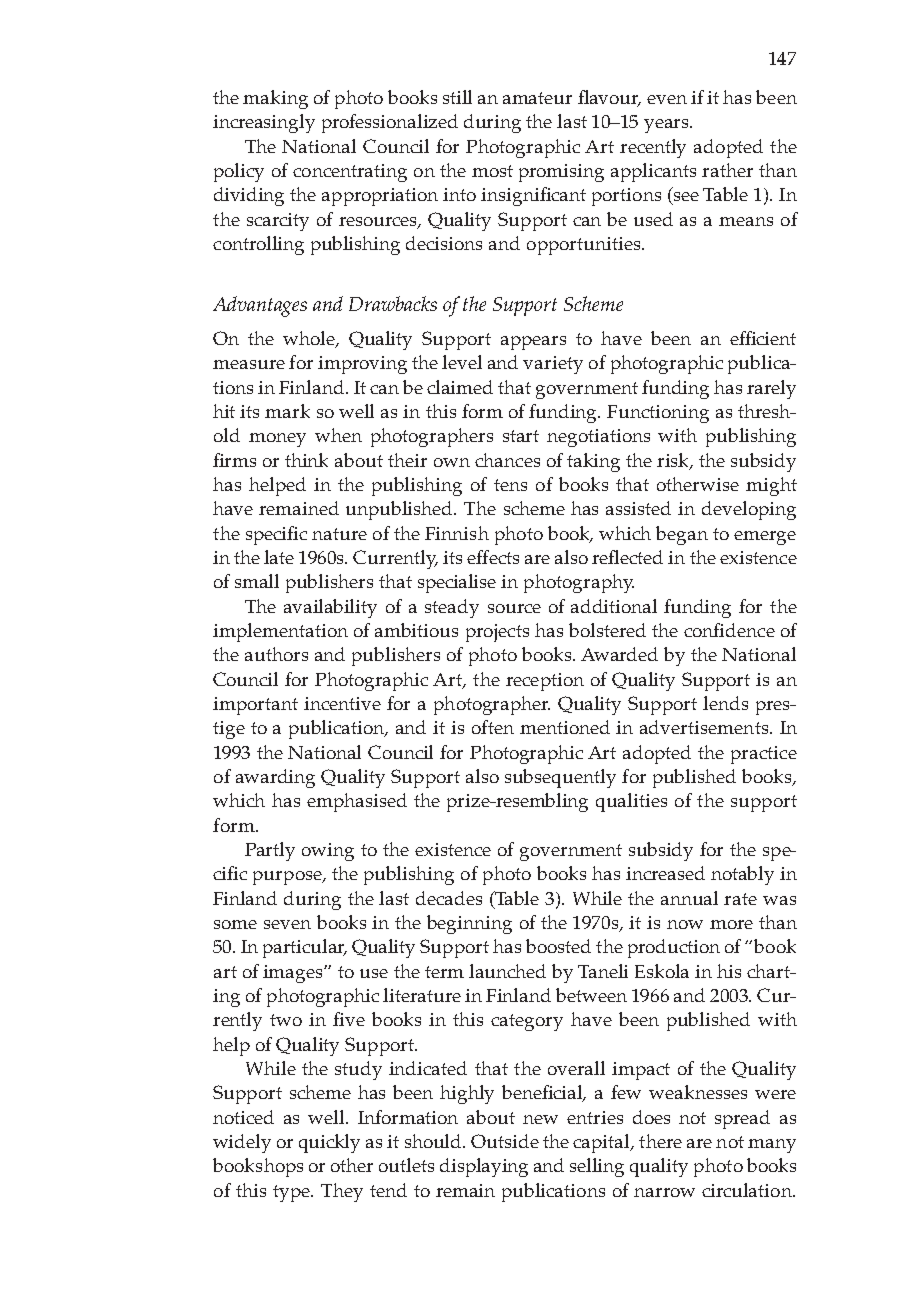 The height and width of the document is (1314, 924). What do you see at coordinates (727, 170) in the document?
I see `rather` at bounding box center [727, 170].
